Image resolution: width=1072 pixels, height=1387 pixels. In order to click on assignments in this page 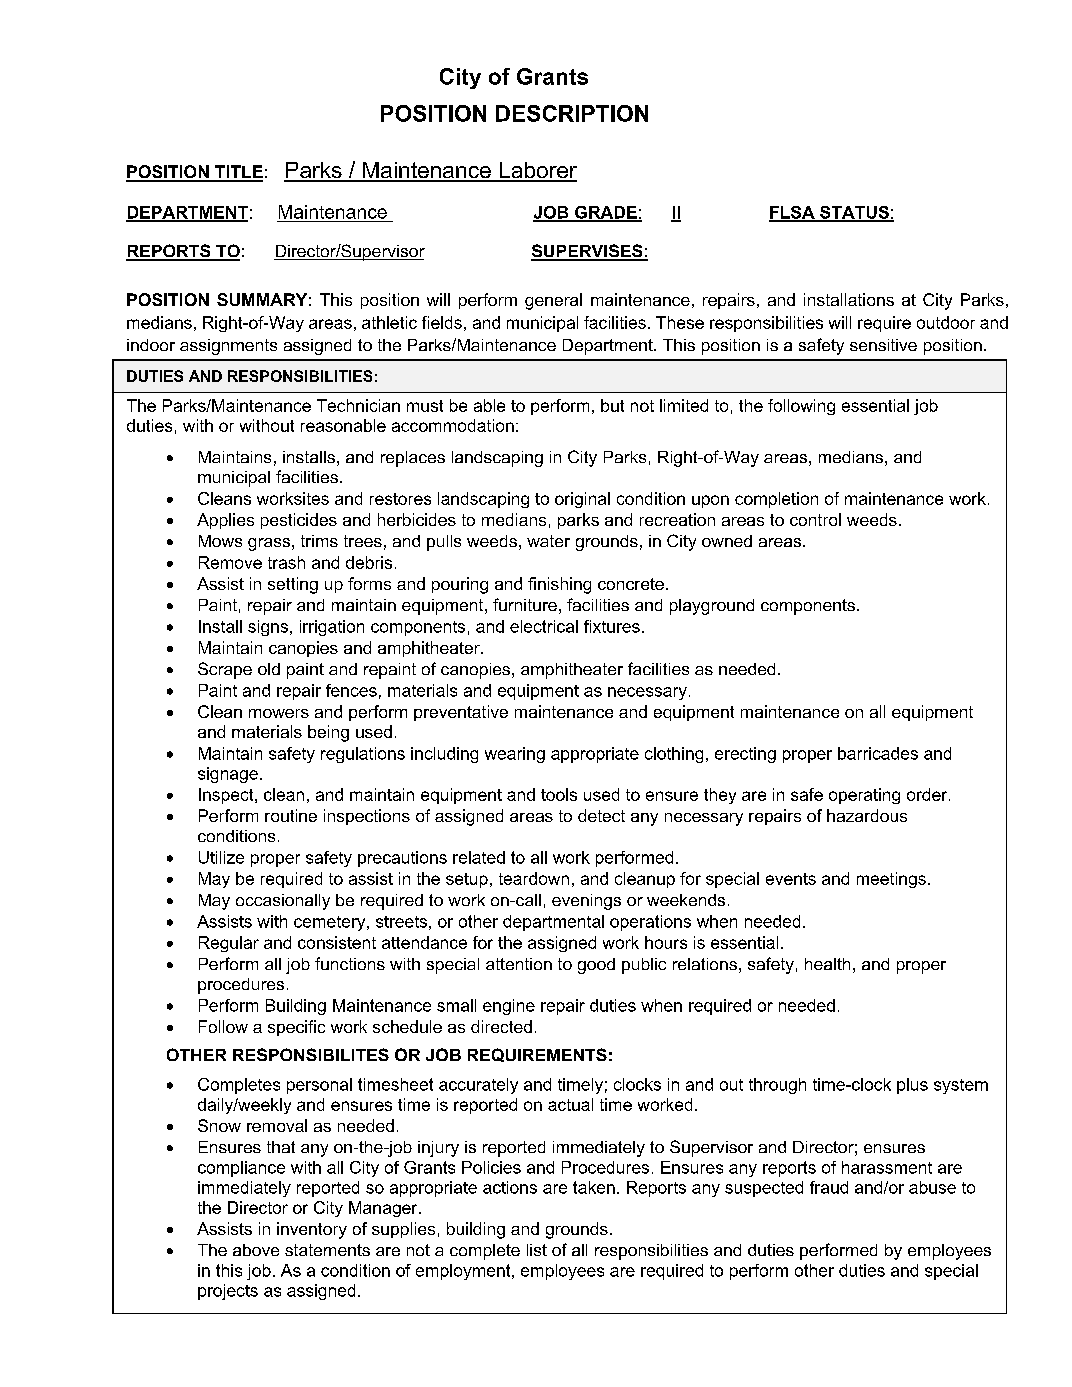, I will do `click(228, 347)`.
